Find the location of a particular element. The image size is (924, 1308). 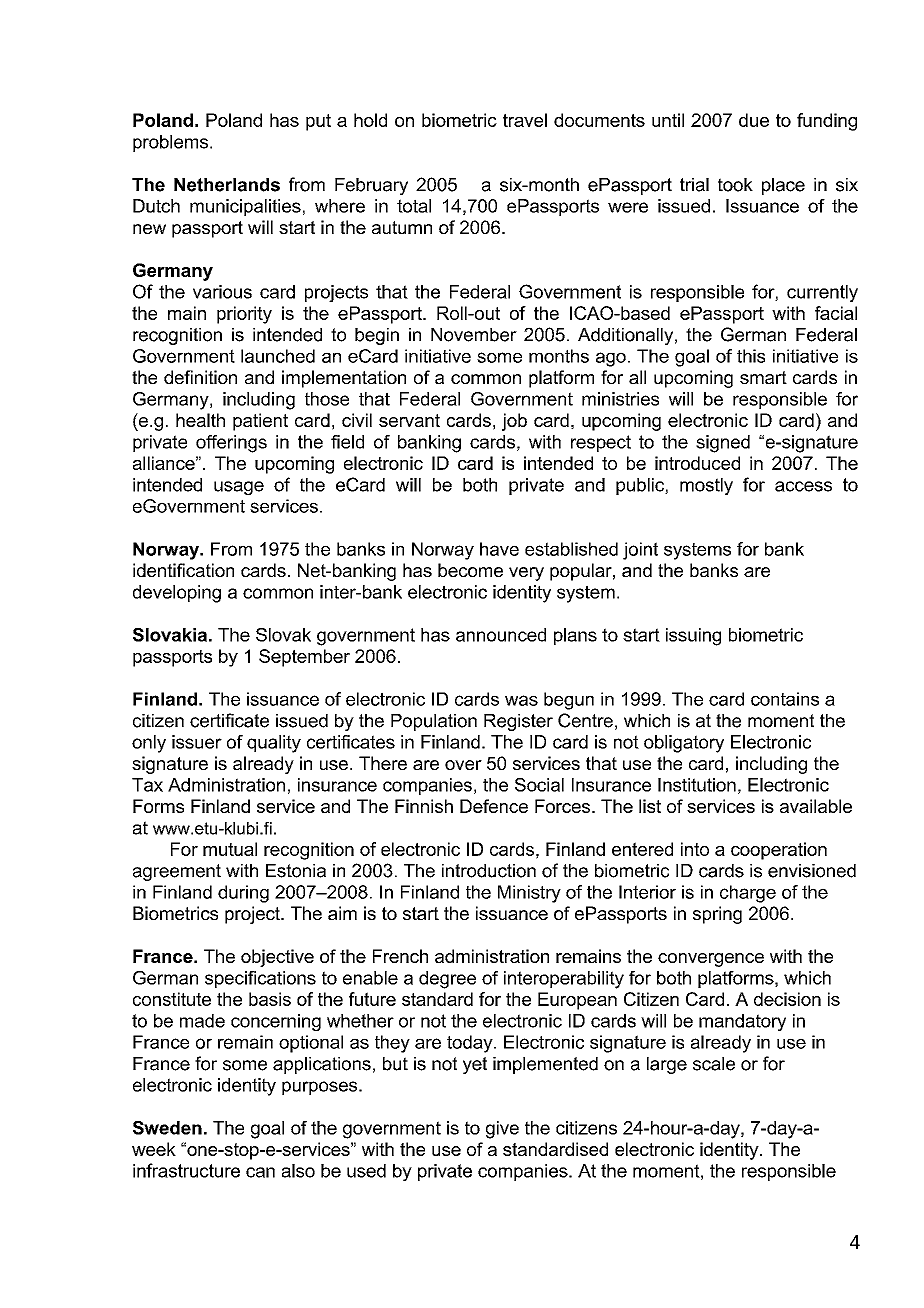

Netherlands is located at coordinates (227, 185).
